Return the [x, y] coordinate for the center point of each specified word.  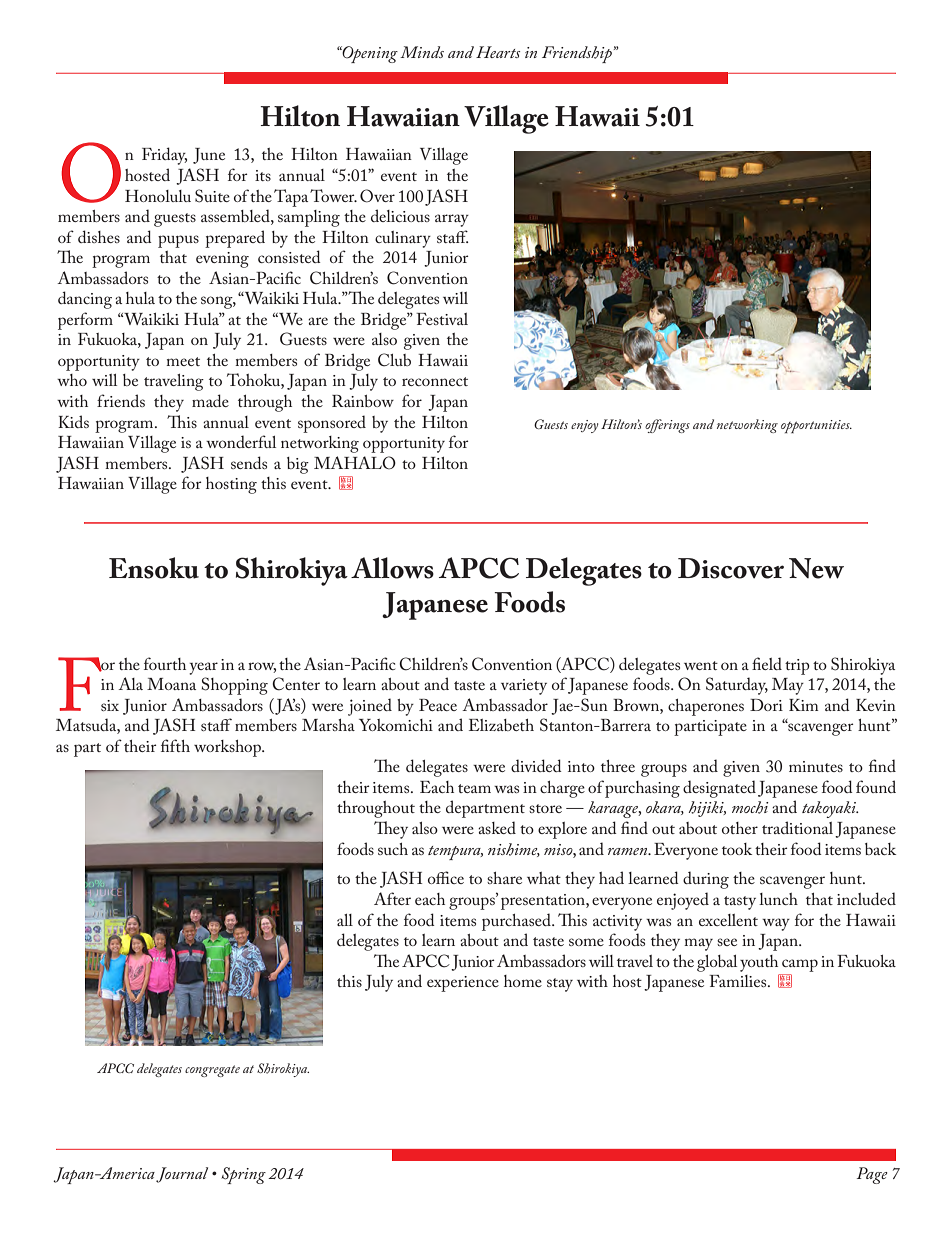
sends [249, 462]
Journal [182, 1175]
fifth [175, 745]
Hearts [498, 52]
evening [222, 260]
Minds [422, 52]
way [776, 924]
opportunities [816, 426]
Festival [442, 319]
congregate [212, 1071]
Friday [164, 156]
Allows [392, 568]
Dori [766, 705]
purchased [517, 922]
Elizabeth [501, 725]
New [816, 568]
